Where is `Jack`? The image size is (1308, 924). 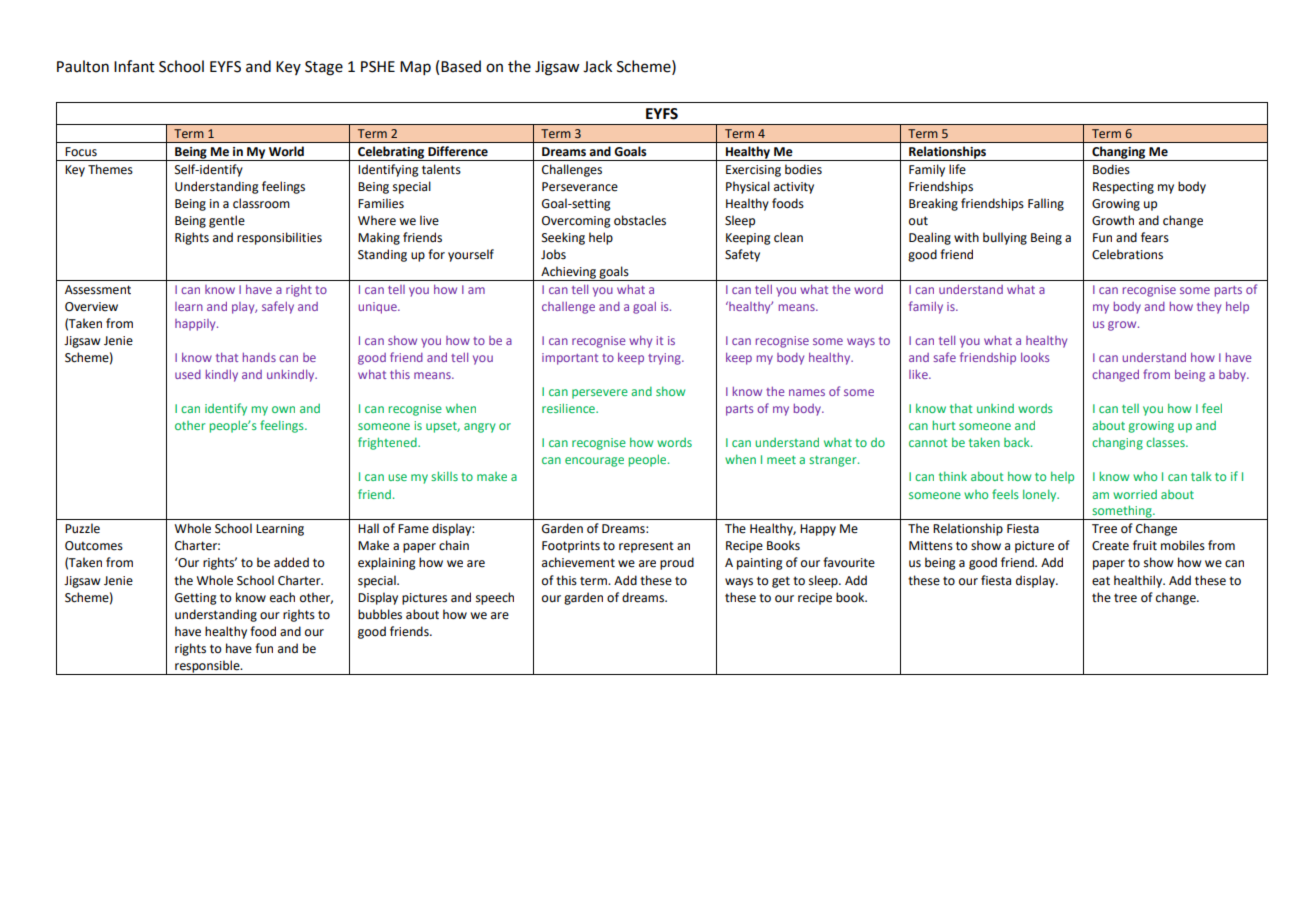 Jack is located at coordinates (597, 66).
